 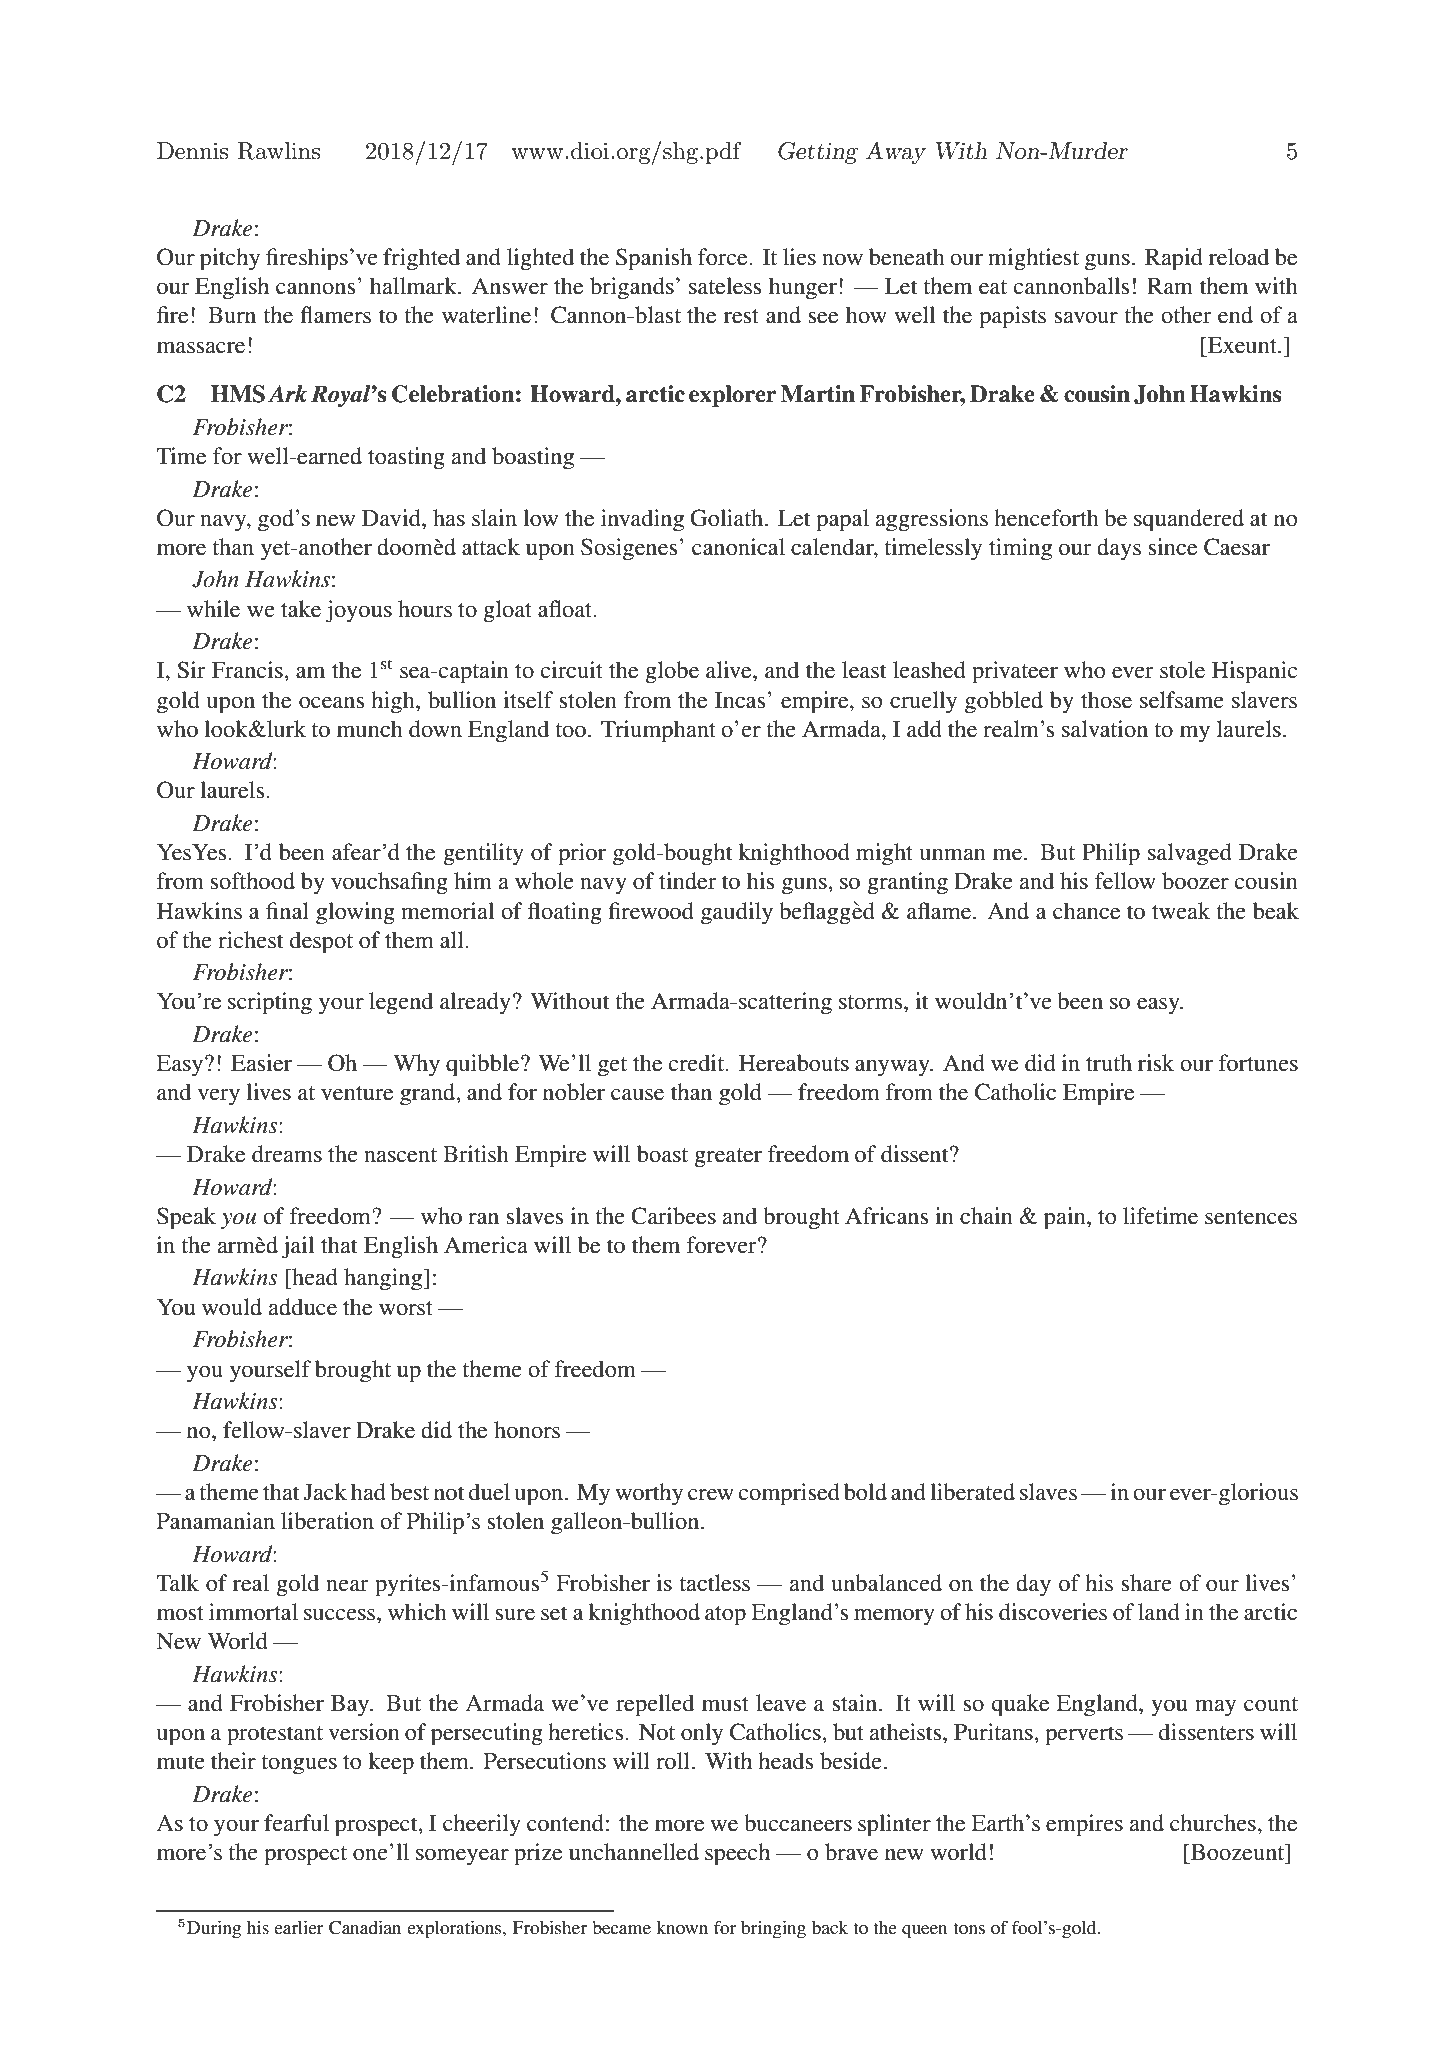 What do you see at coordinates (298, 1927) in the screenshot?
I see `earlier` at bounding box center [298, 1927].
